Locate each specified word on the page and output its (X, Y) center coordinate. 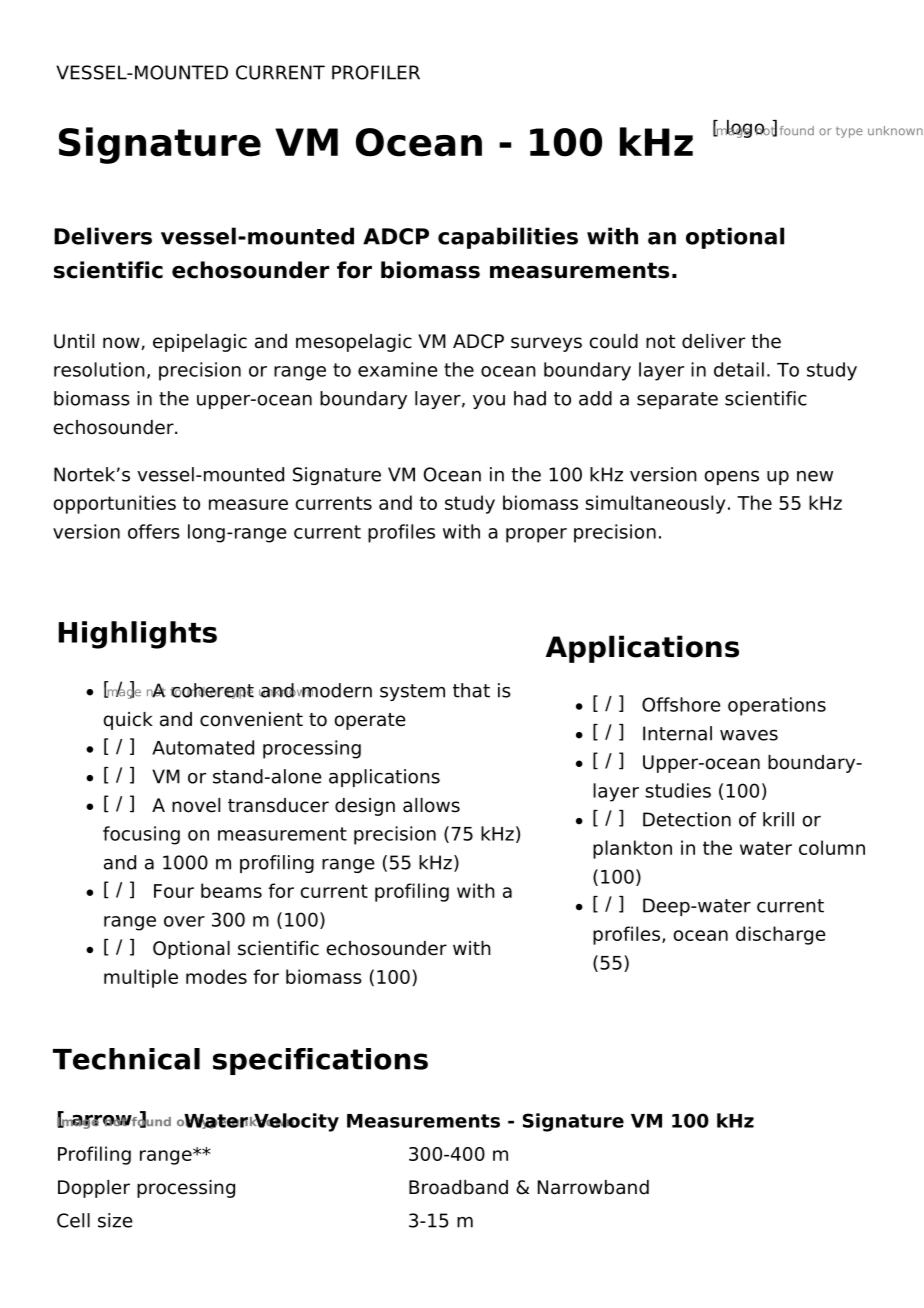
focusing (141, 835)
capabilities (508, 238)
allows (431, 805)
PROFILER (376, 72)
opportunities (114, 504)
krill (778, 819)
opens (731, 478)
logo (746, 129)
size (115, 1220)
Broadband (458, 1187)
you (489, 402)
